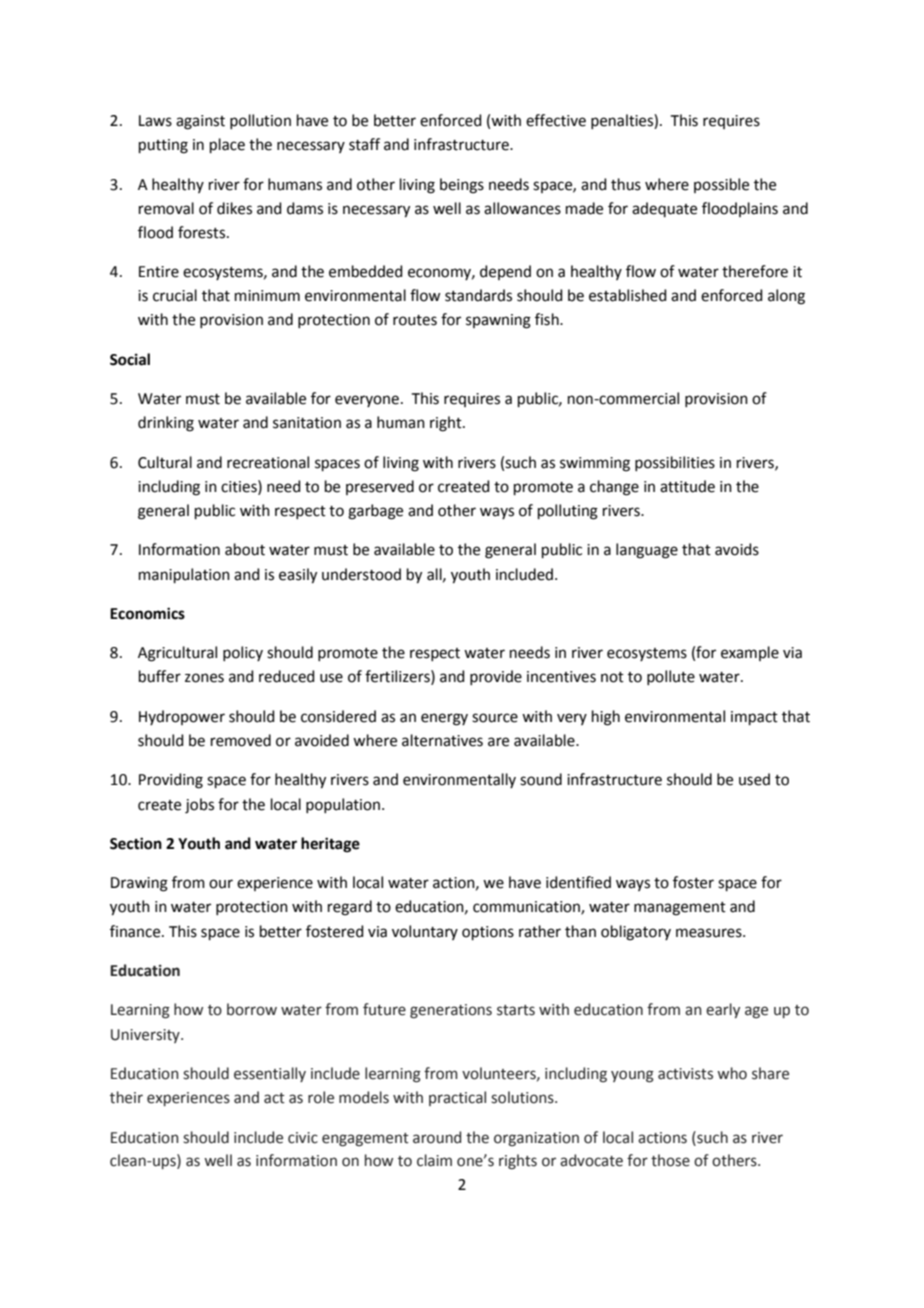 This document has height=1308, width=924. Describe the element at coordinates (227, 145) in the document. I see `place` at that location.
